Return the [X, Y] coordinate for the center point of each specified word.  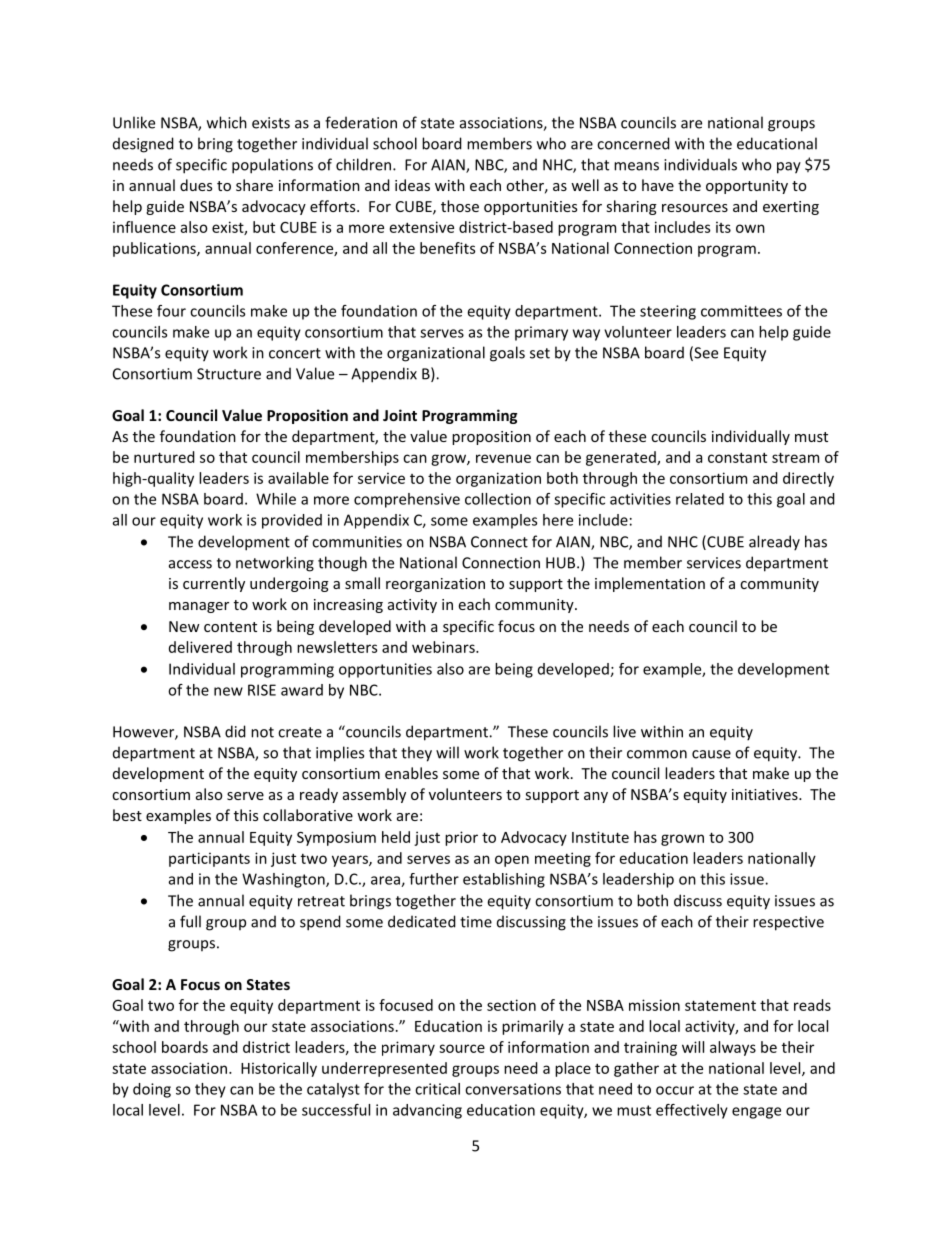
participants [209, 859]
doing [152, 1090]
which [227, 122]
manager [199, 607]
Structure [229, 374]
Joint [400, 415]
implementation [650, 584]
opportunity [747, 187]
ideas [412, 185]
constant [737, 457]
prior [461, 838]
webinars [444, 647]
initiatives [766, 794]
